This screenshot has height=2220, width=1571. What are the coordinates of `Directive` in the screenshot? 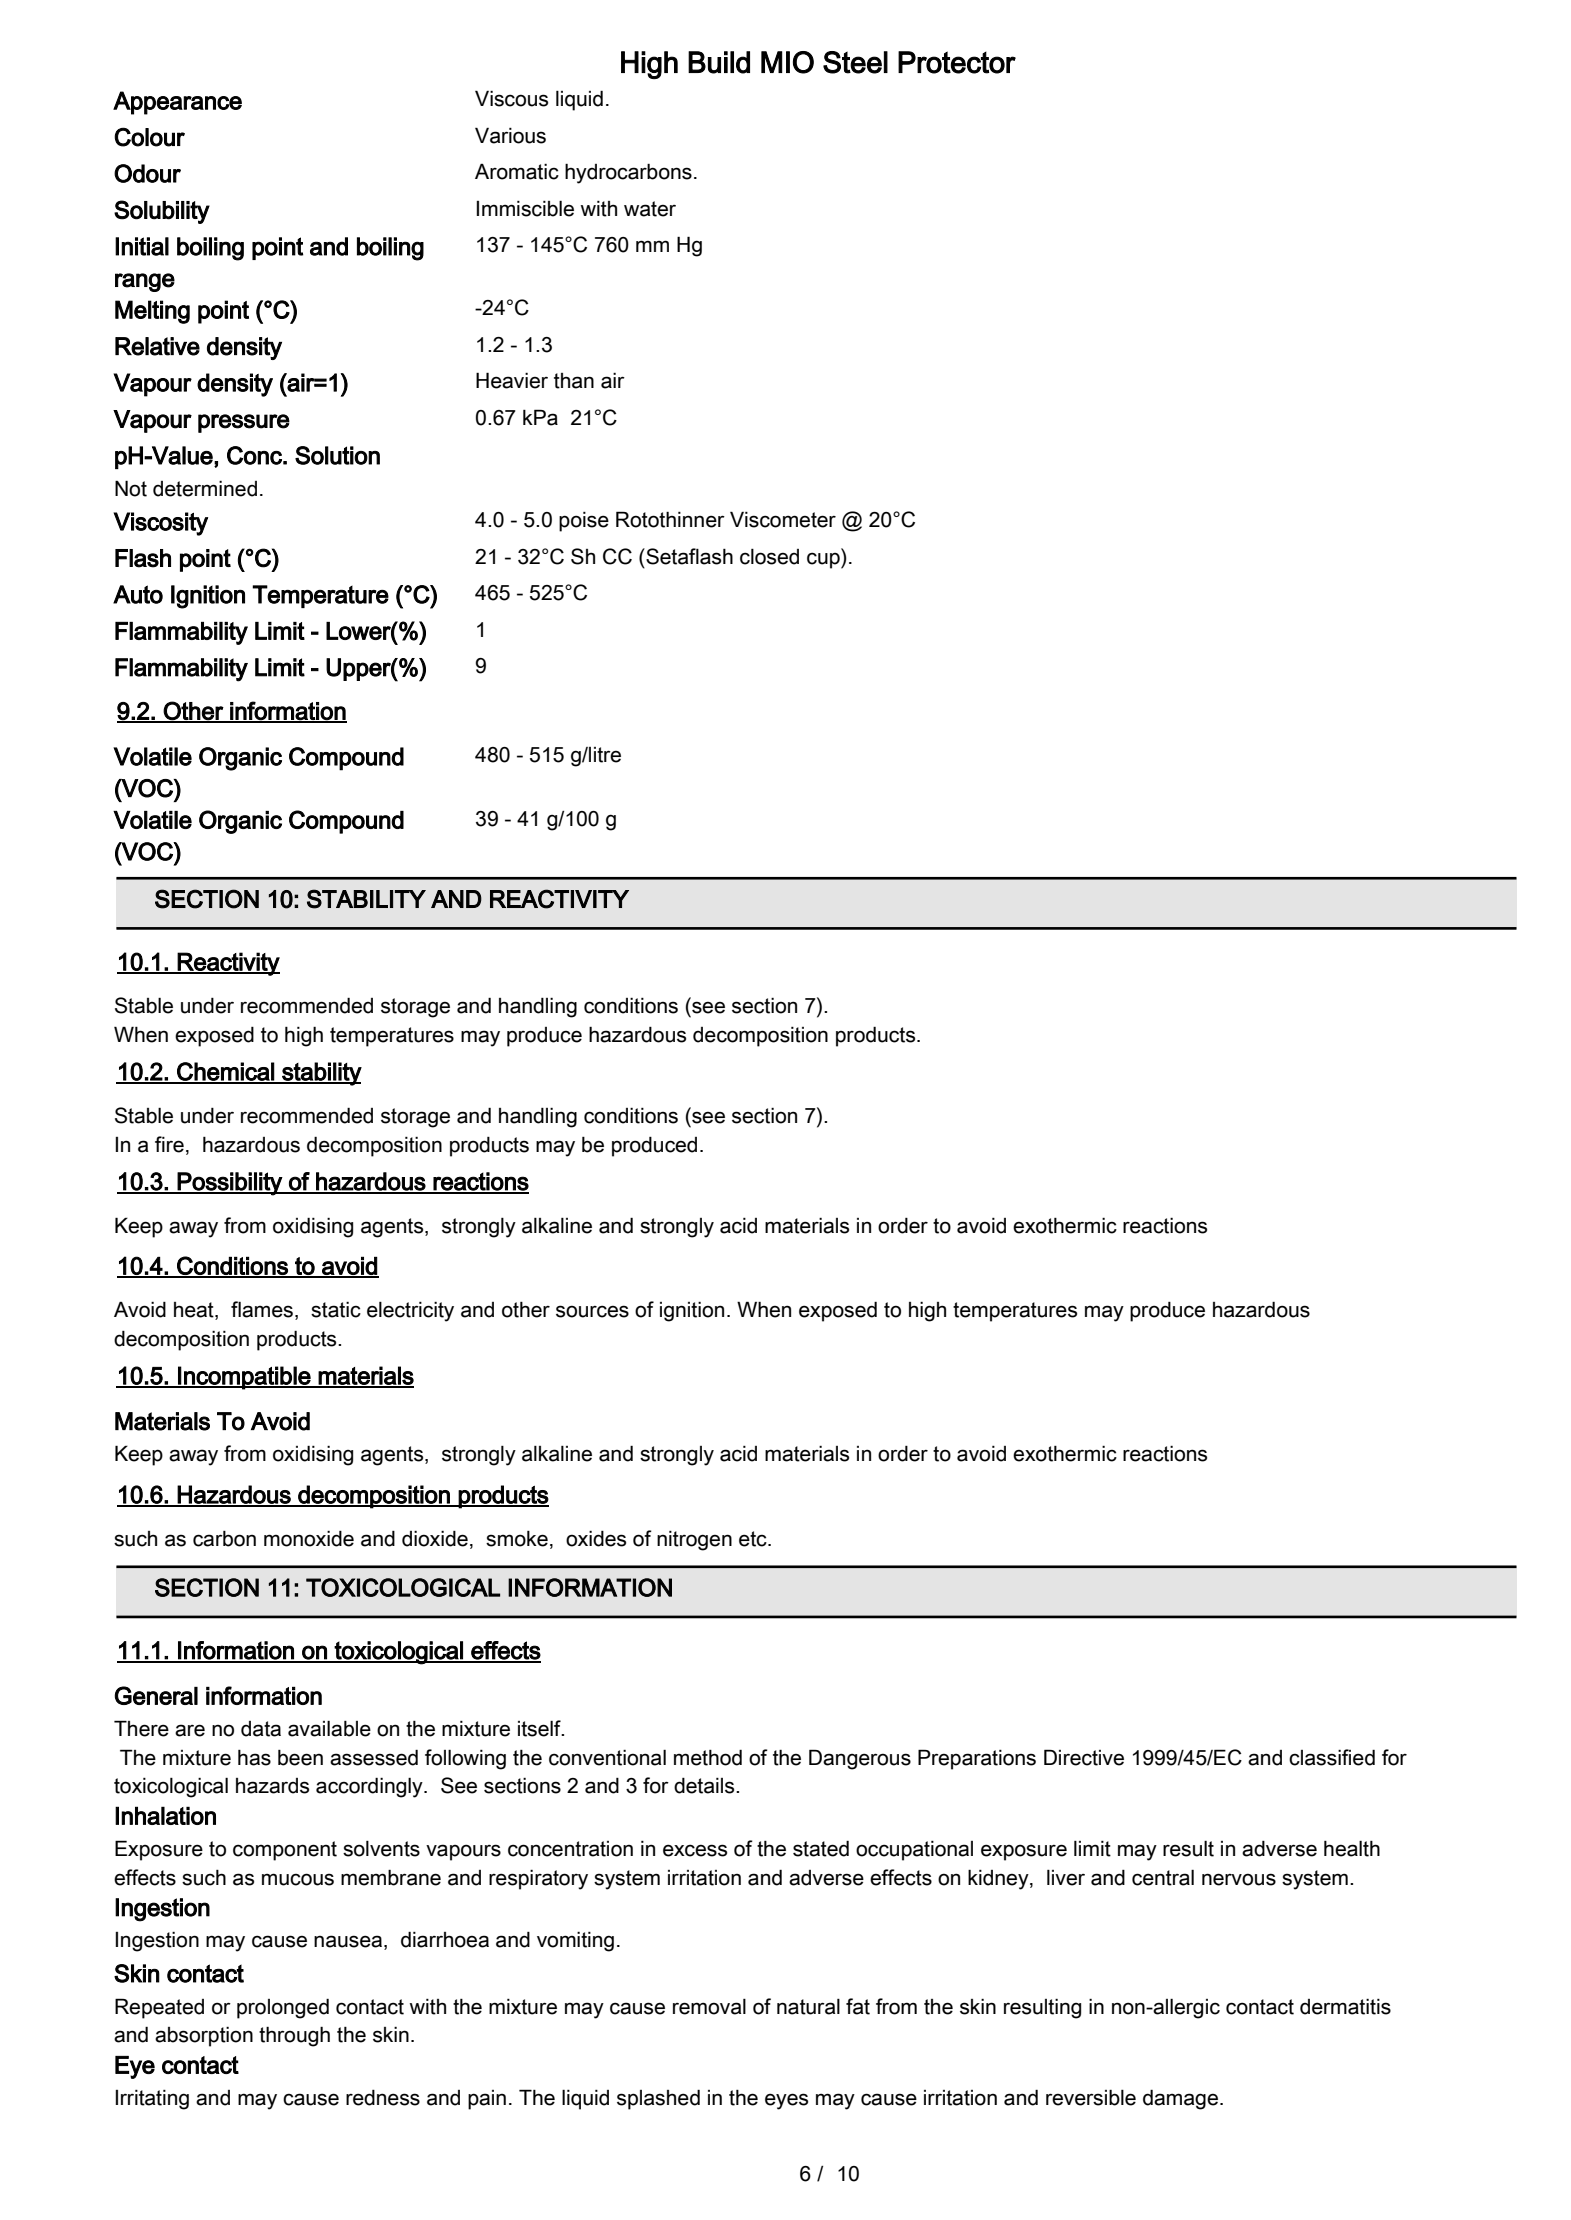 It's located at (1084, 1757).
